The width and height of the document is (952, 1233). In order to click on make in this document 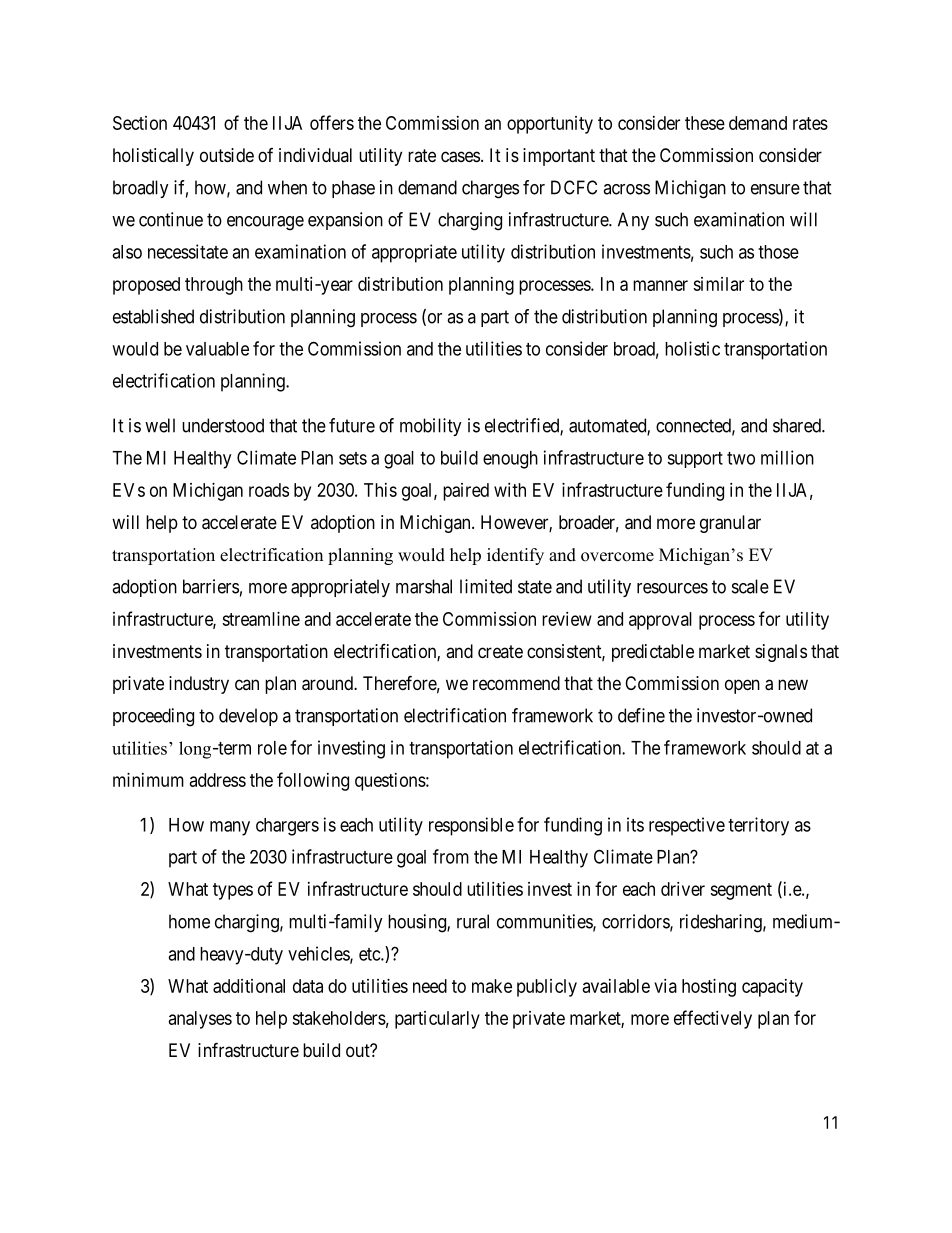, I will do `click(492, 986)`.
